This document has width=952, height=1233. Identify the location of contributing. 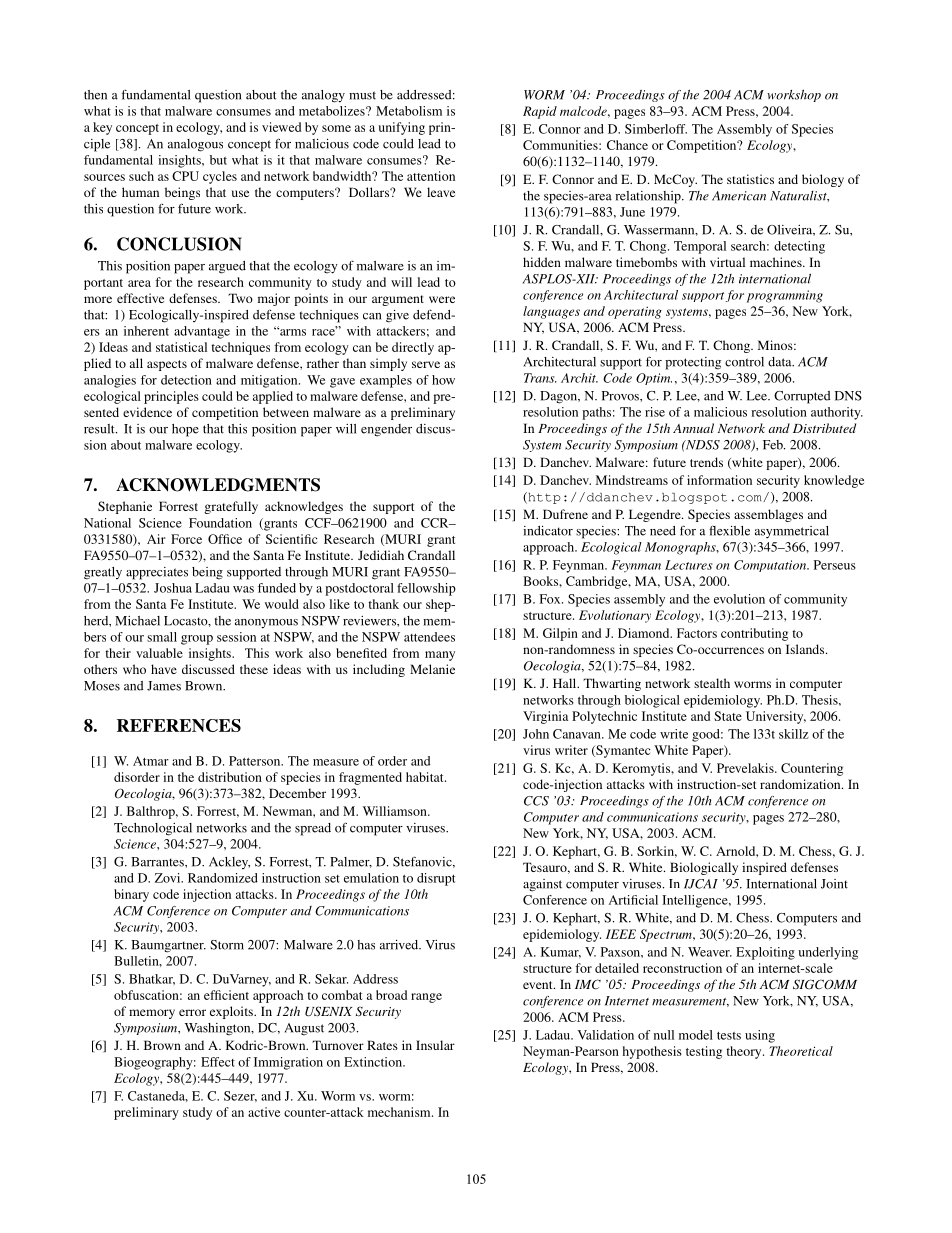
(754, 634).
